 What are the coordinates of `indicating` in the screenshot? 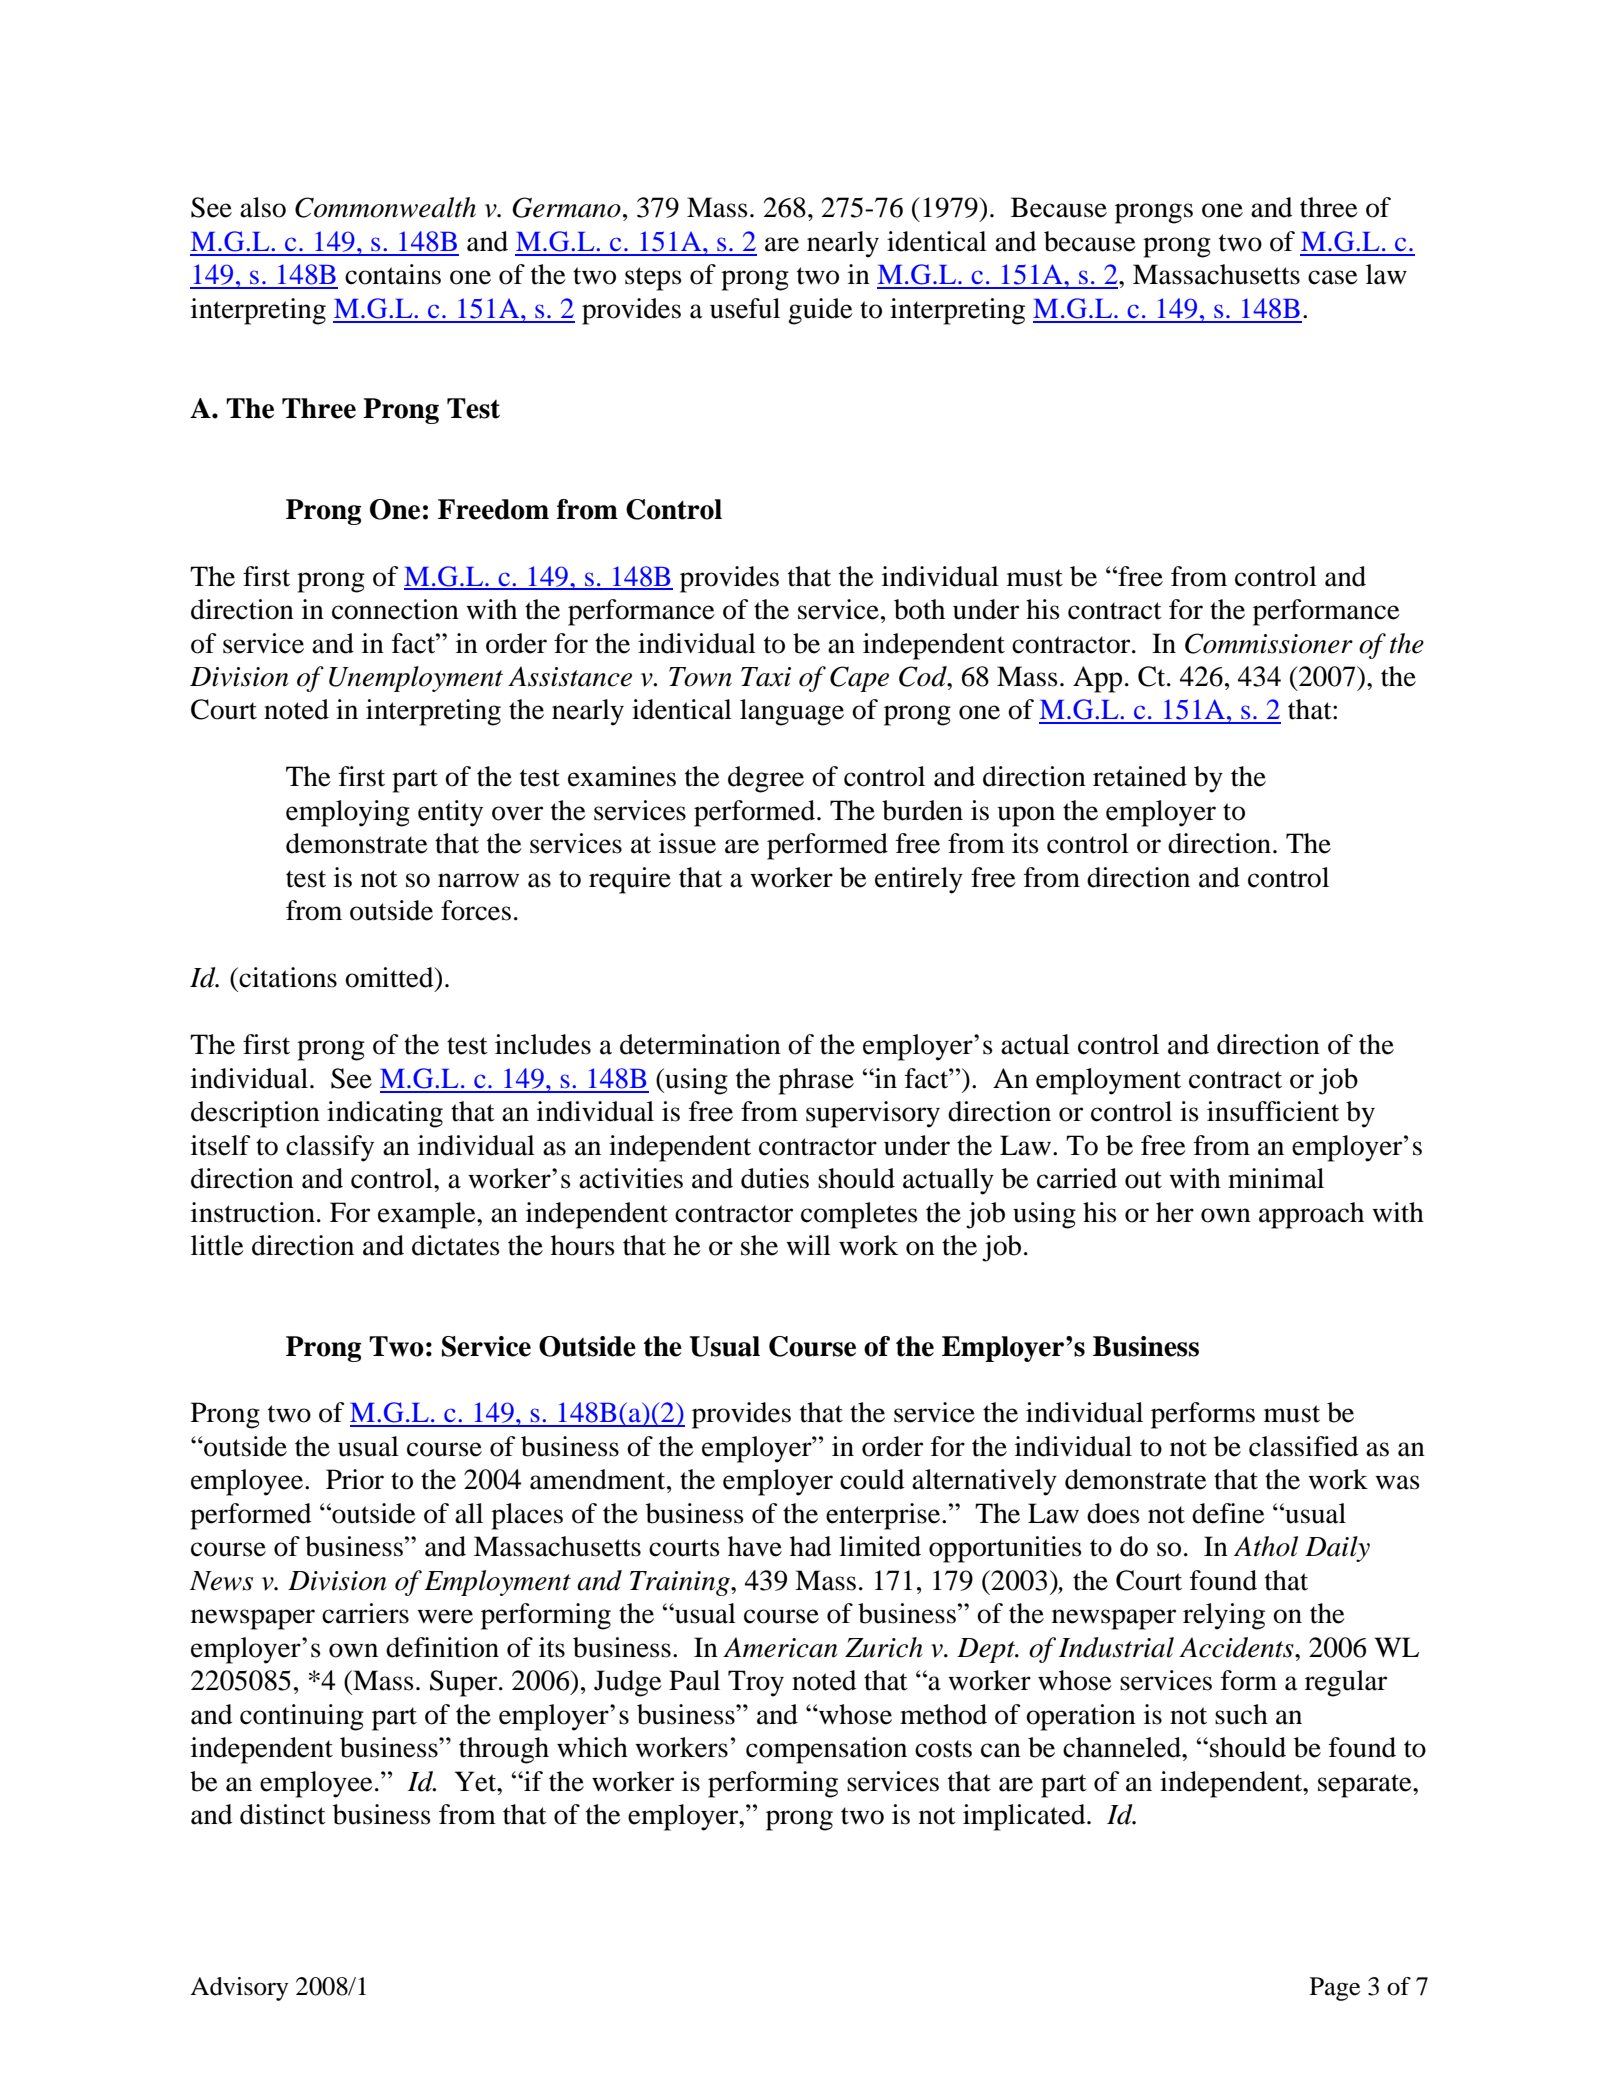 It's located at (385, 1114).
